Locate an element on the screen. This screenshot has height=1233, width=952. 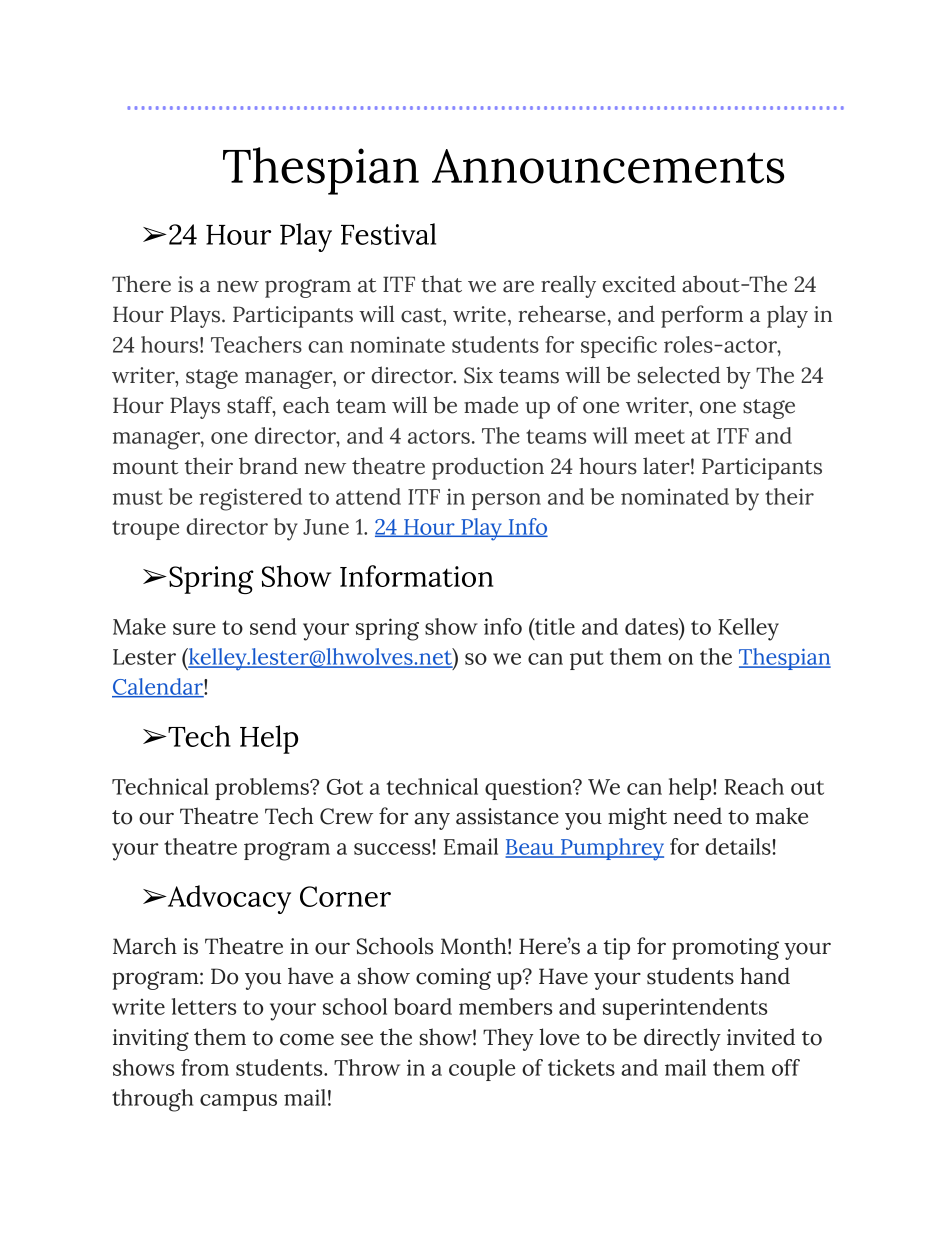
couple is located at coordinates (482, 1070).
